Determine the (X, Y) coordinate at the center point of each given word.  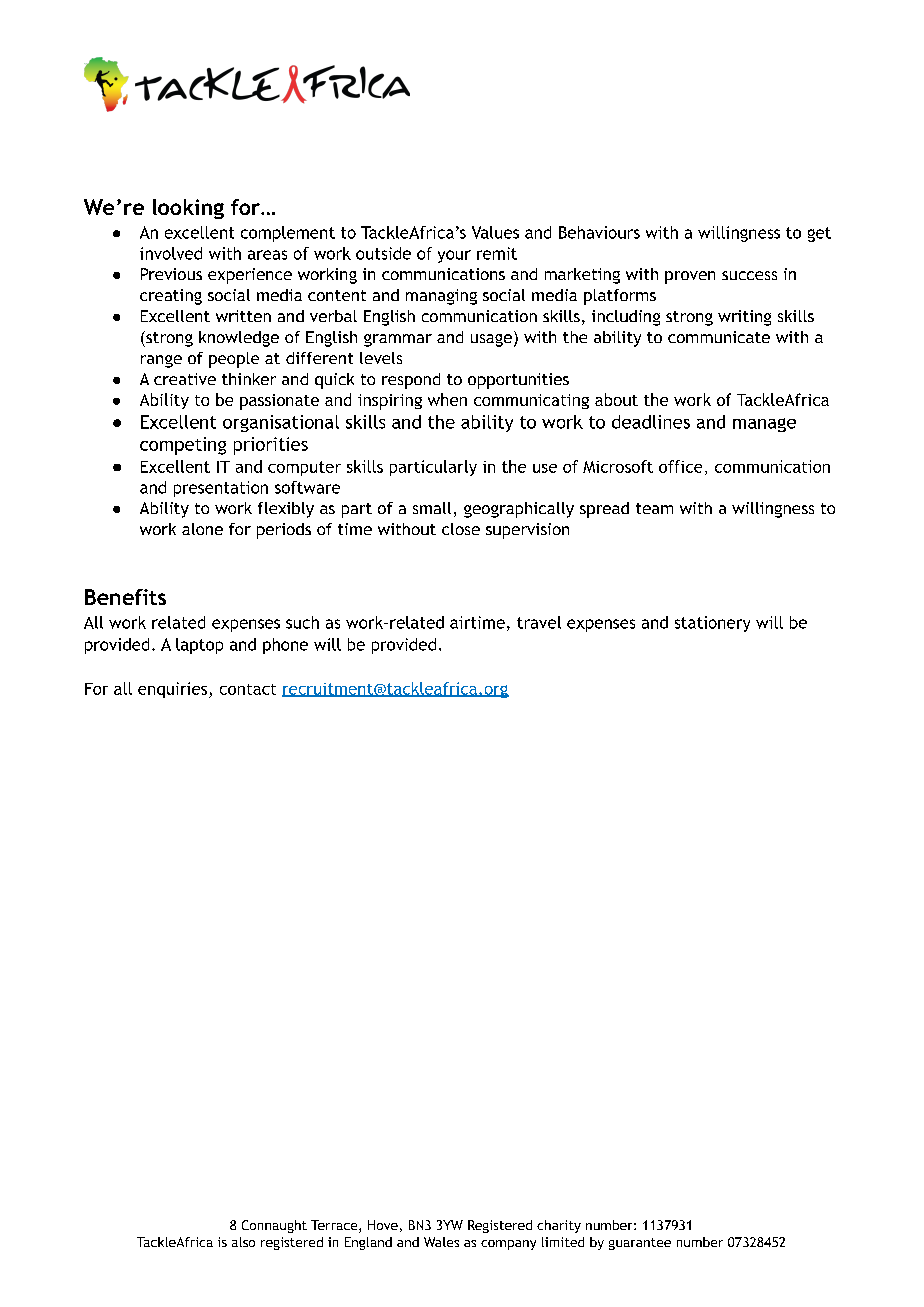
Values (495, 232)
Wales (441, 1242)
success (749, 275)
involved (171, 253)
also (243, 1242)
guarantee (640, 1244)
